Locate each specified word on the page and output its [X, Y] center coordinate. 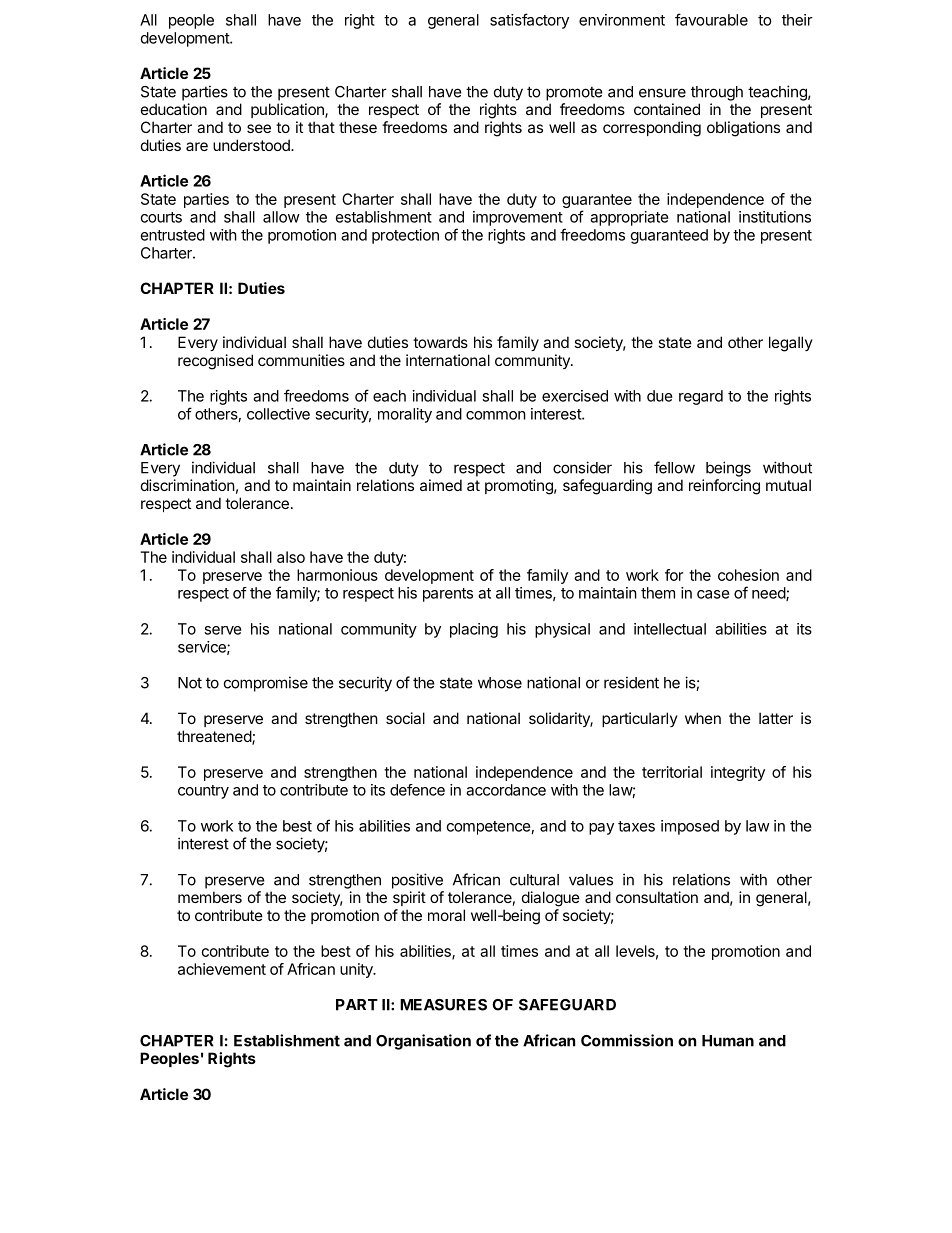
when [703, 718]
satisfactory [529, 21]
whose [500, 683]
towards [440, 342]
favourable [711, 19]
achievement [222, 969]
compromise [266, 684]
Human [728, 1041]
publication [288, 110]
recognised [215, 362]
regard [701, 397]
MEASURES [443, 1005]
